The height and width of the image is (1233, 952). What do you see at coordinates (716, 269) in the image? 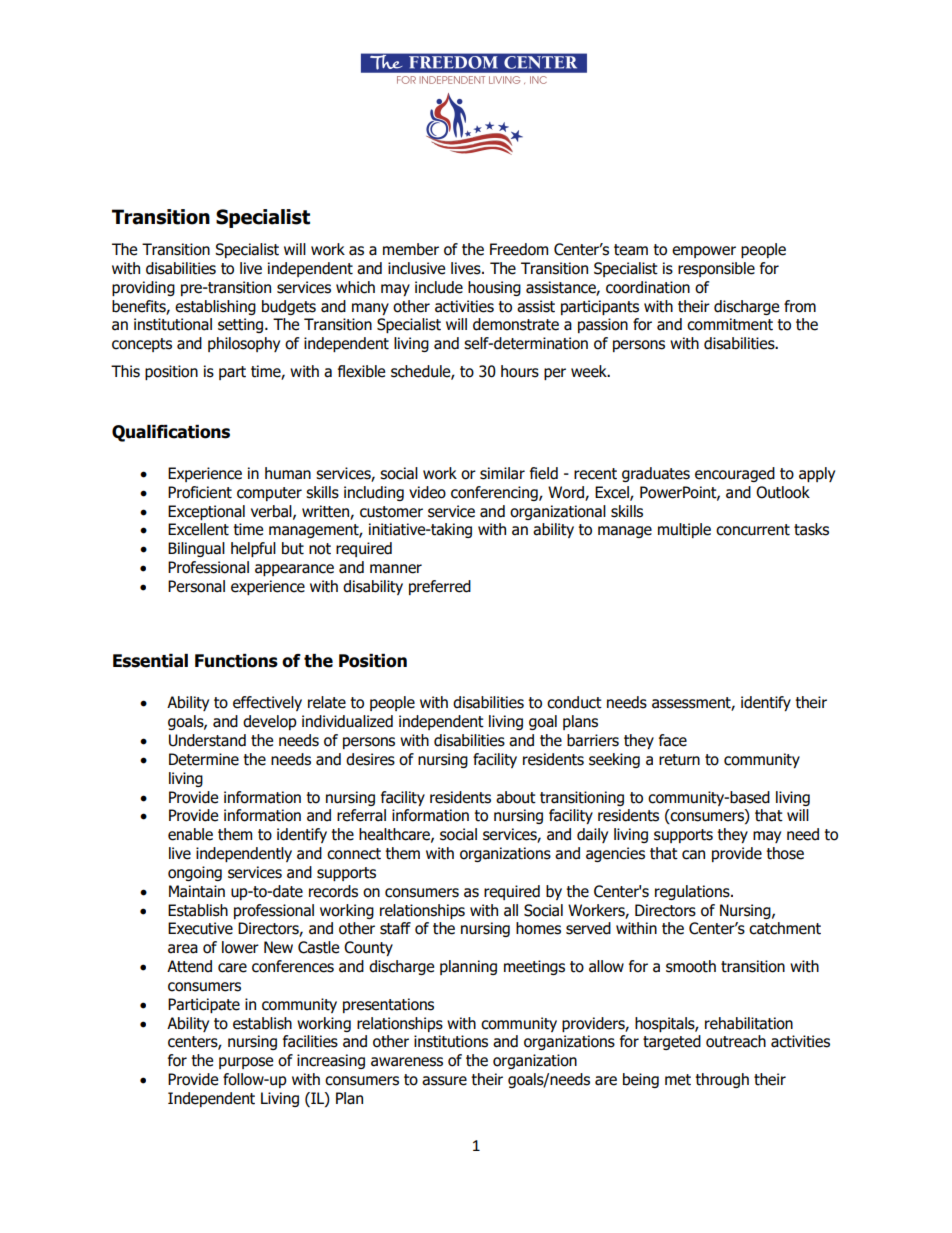
I see `responsible` at bounding box center [716, 269].
